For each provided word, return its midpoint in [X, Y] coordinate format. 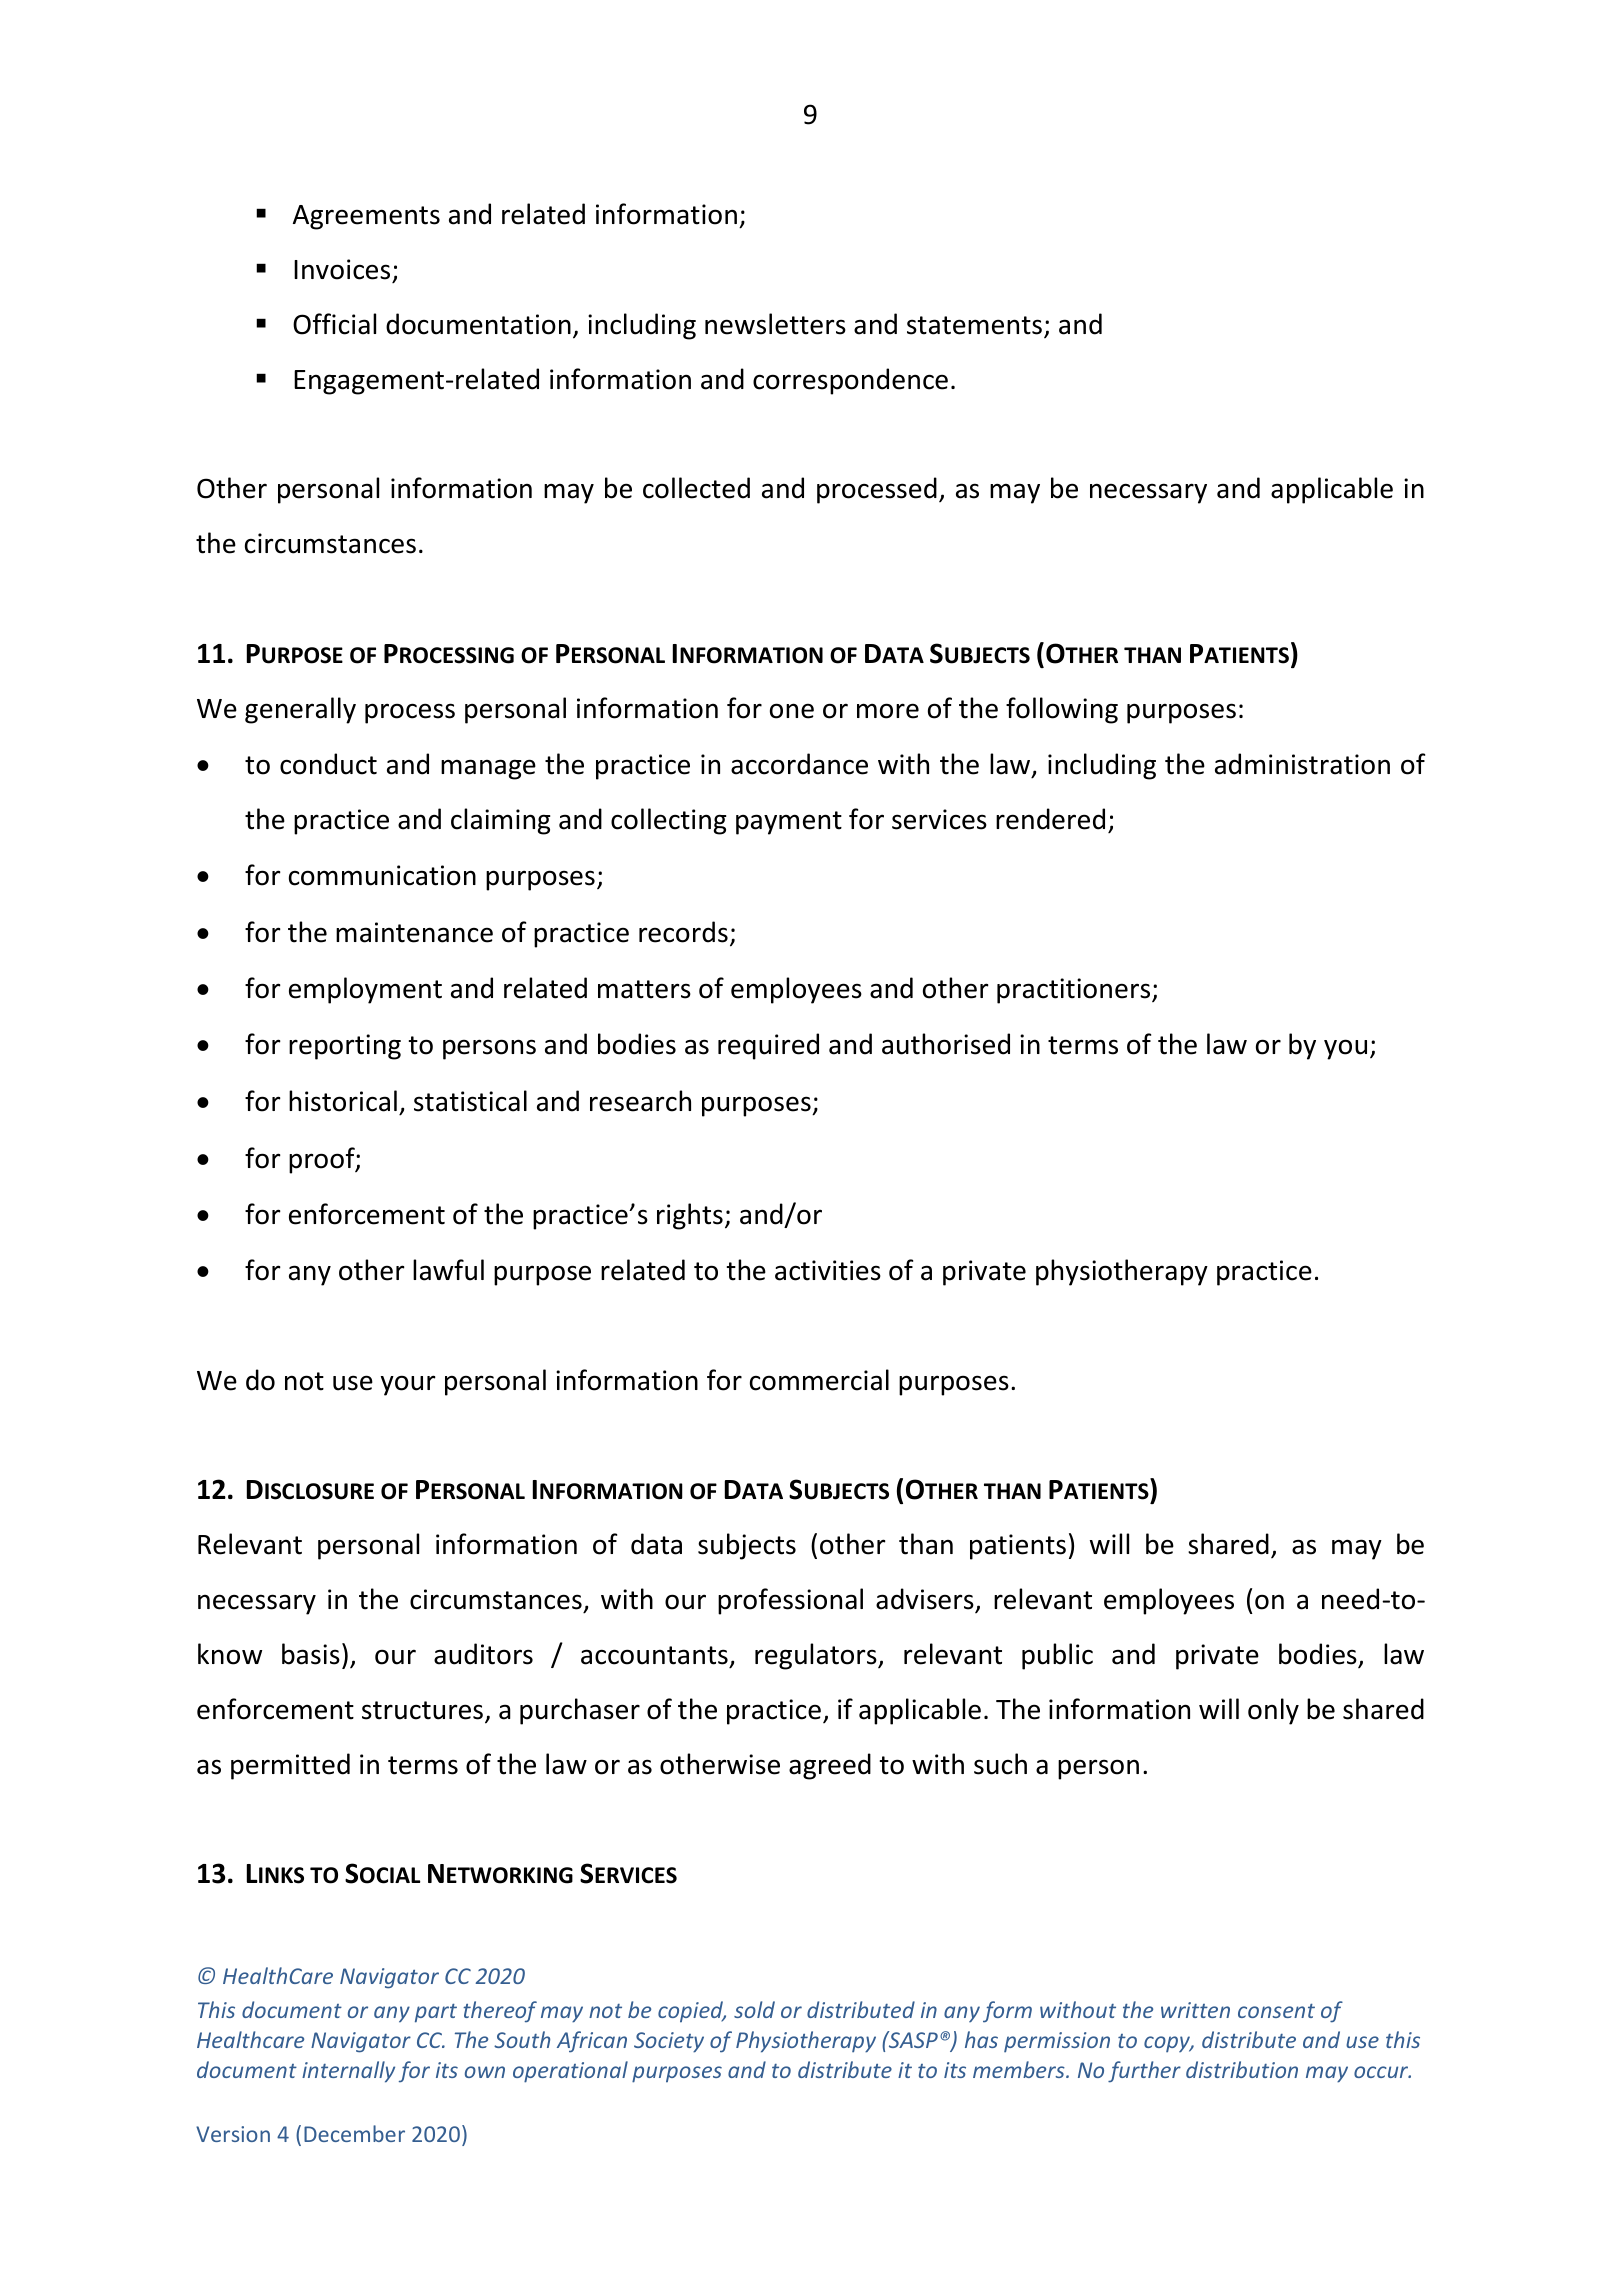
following [1062, 710]
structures [424, 1711]
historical [343, 1101]
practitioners [1075, 991]
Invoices [342, 269]
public [1057, 1656]
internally [348, 2072]
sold [754, 2009]
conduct [328, 764]
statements [974, 325]
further [1144, 2072]
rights [690, 1216]
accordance [799, 764]
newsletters [775, 324]
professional [790, 1601]
